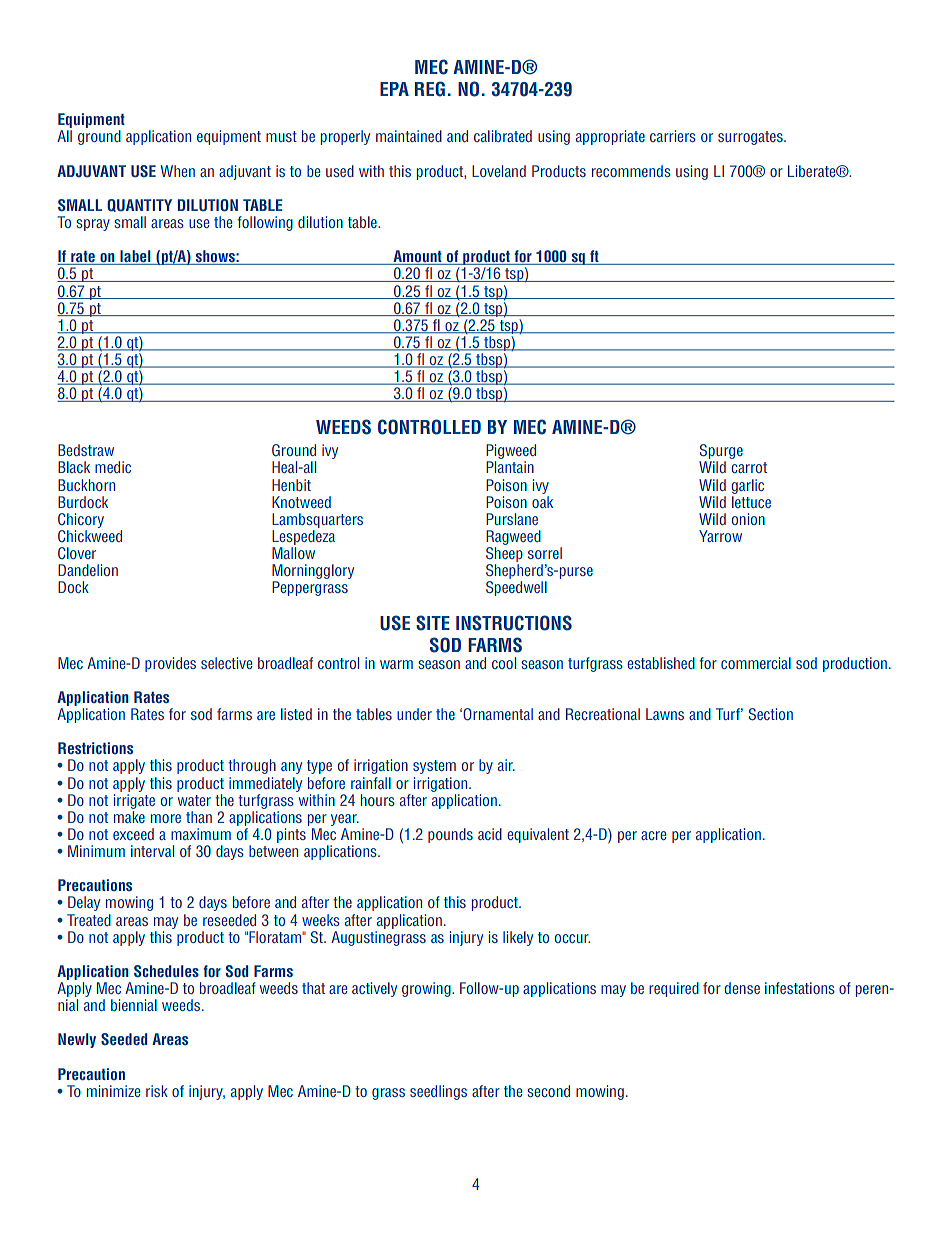  What do you see at coordinates (665, 714) in the screenshot?
I see `Lawns` at bounding box center [665, 714].
